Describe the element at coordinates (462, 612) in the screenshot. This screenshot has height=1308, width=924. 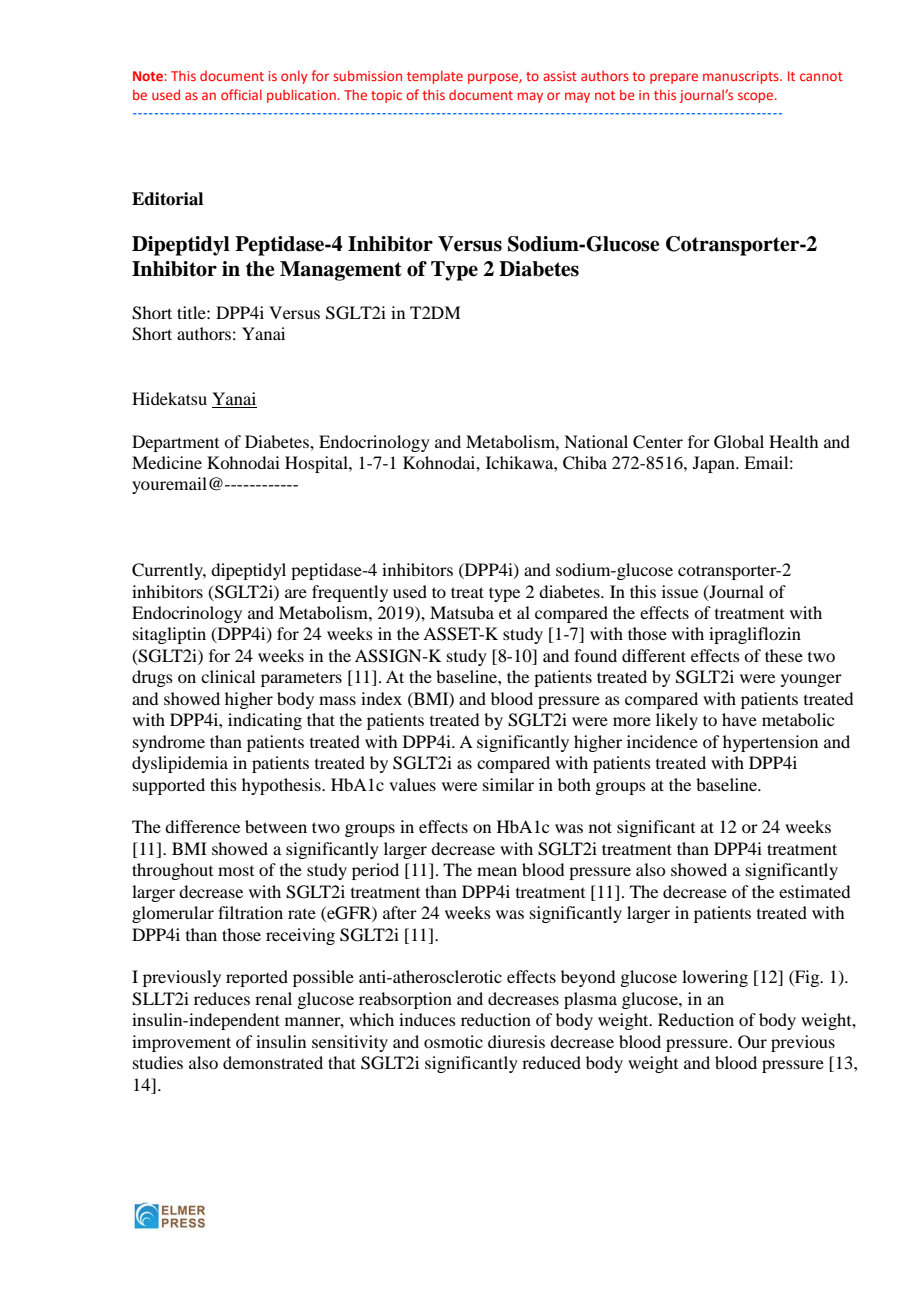
I see `Matsuba` at that location.
